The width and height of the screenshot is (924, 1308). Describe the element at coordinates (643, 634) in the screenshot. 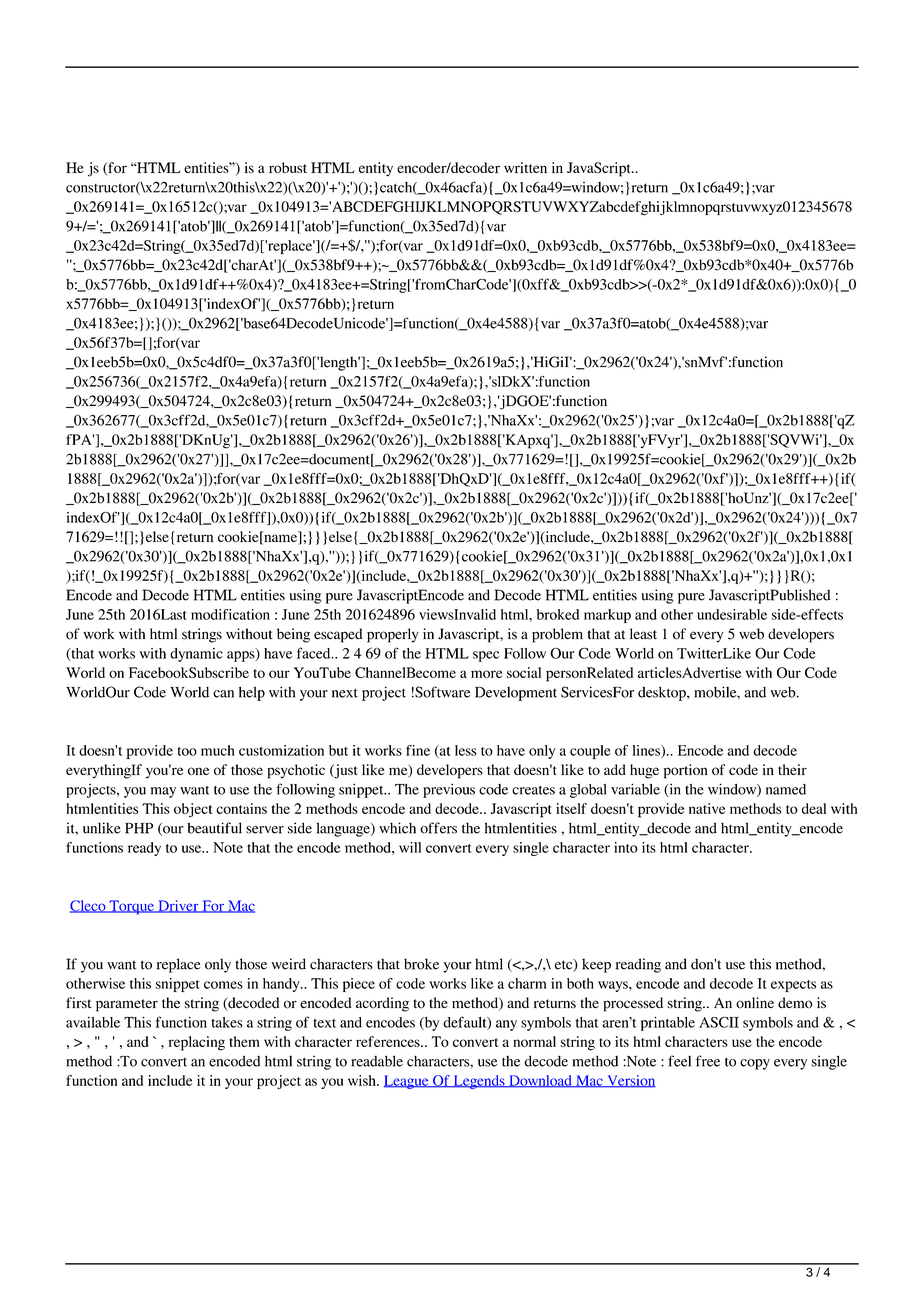

I see `least` at that location.
